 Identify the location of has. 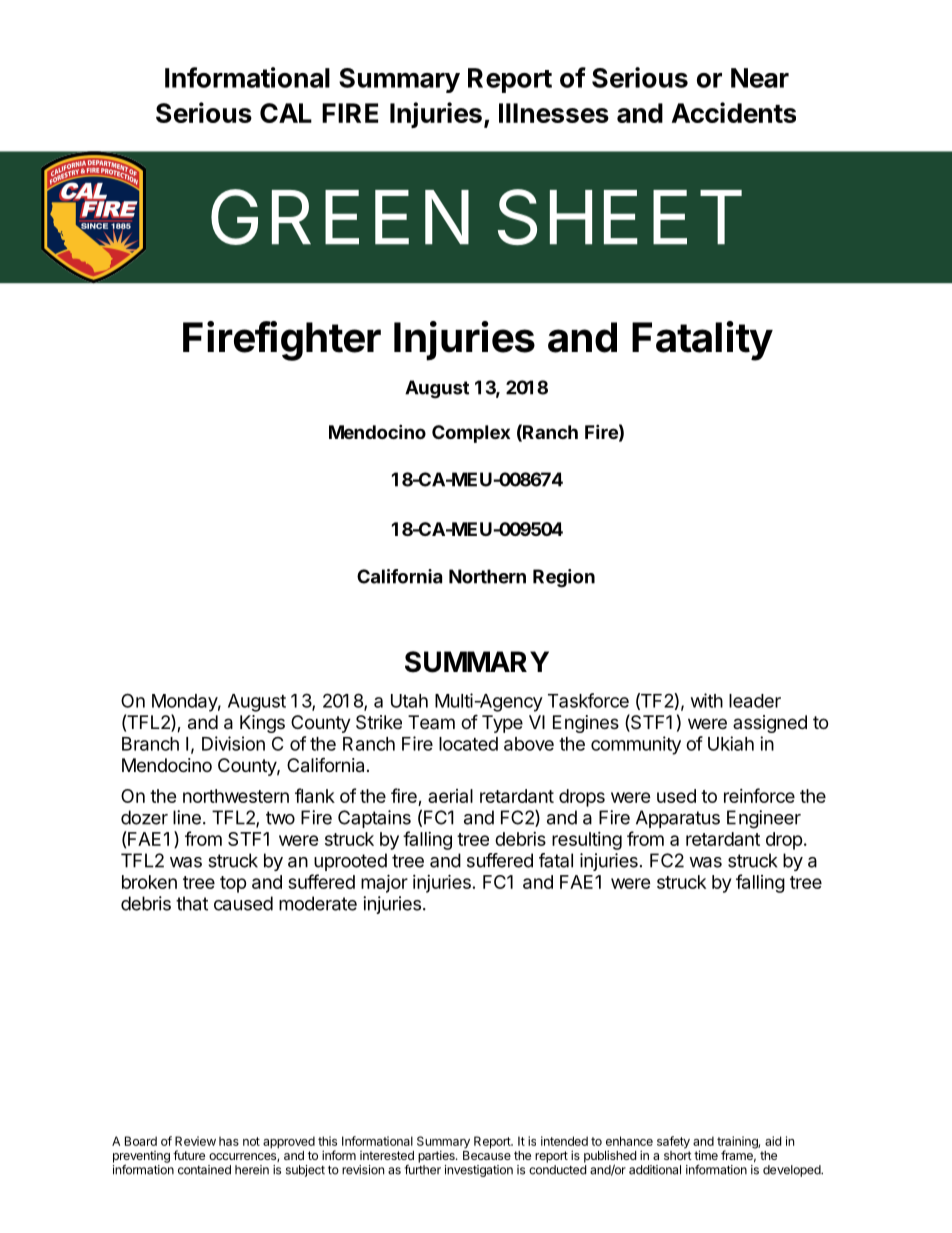
(229, 1141).
